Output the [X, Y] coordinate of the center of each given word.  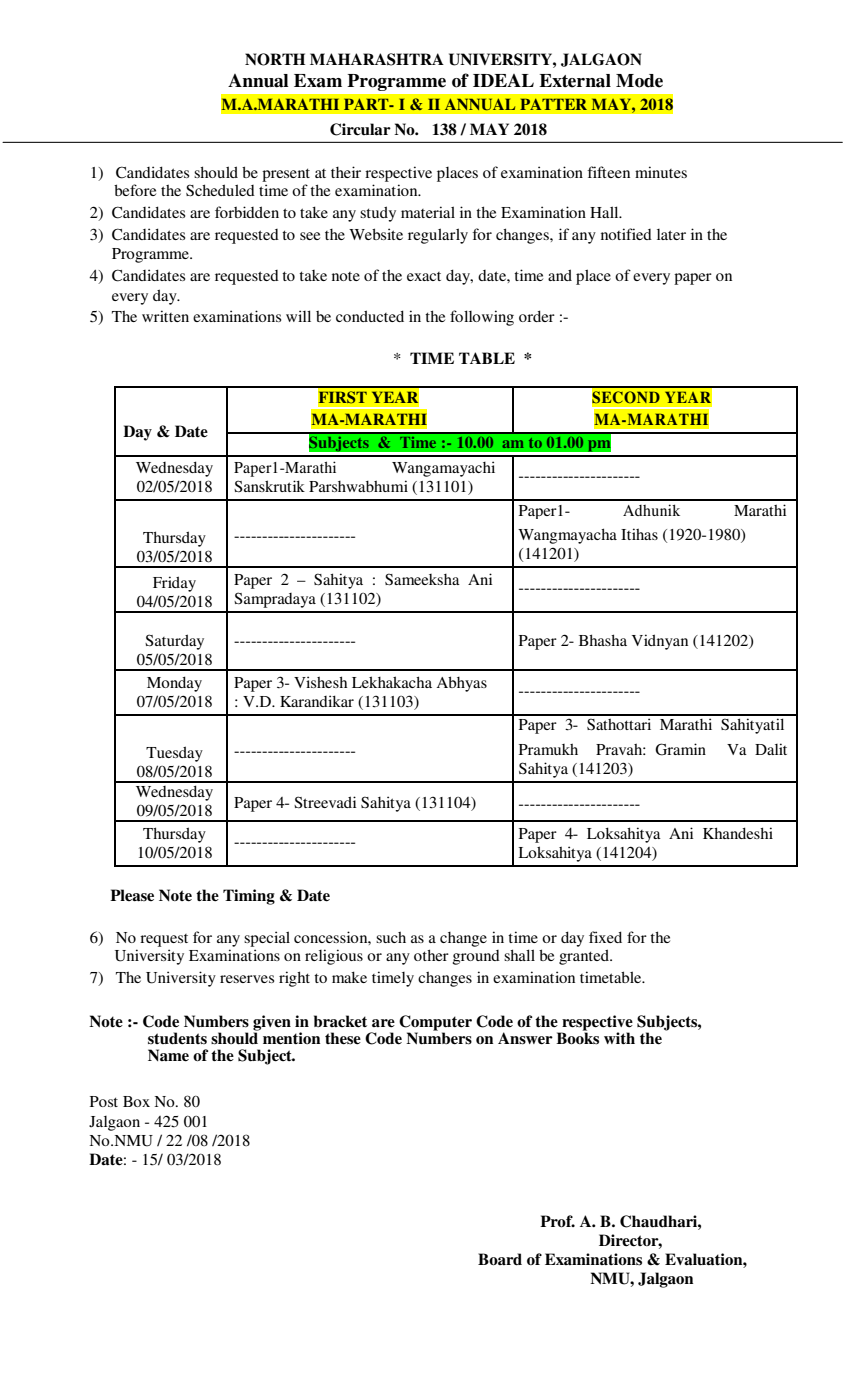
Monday [174, 684]
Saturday [174, 642]
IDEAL [503, 80]
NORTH [275, 59]
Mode [639, 81]
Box [136, 1101]
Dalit [771, 749]
